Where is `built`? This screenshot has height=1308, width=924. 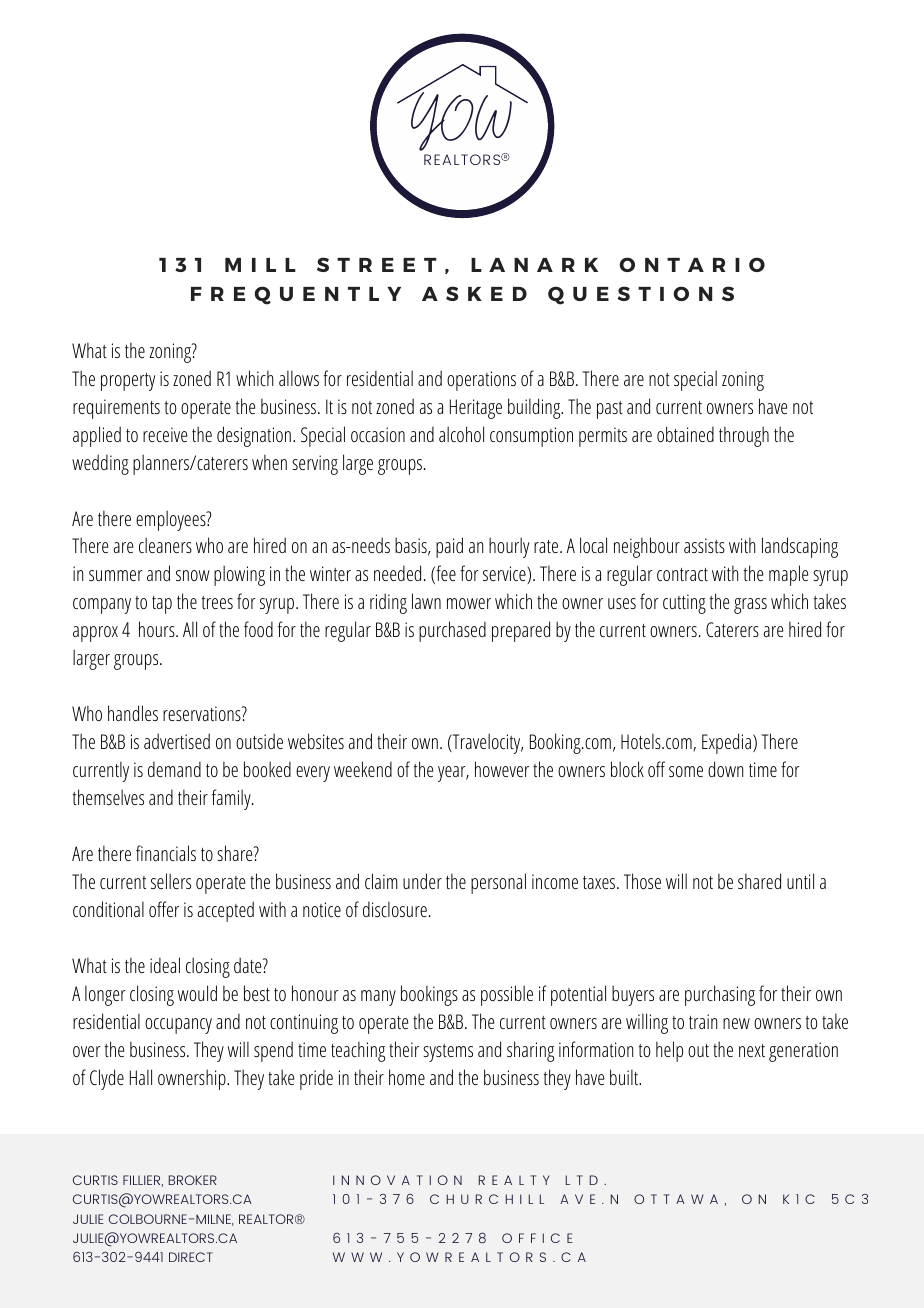
built is located at coordinates (625, 1077).
